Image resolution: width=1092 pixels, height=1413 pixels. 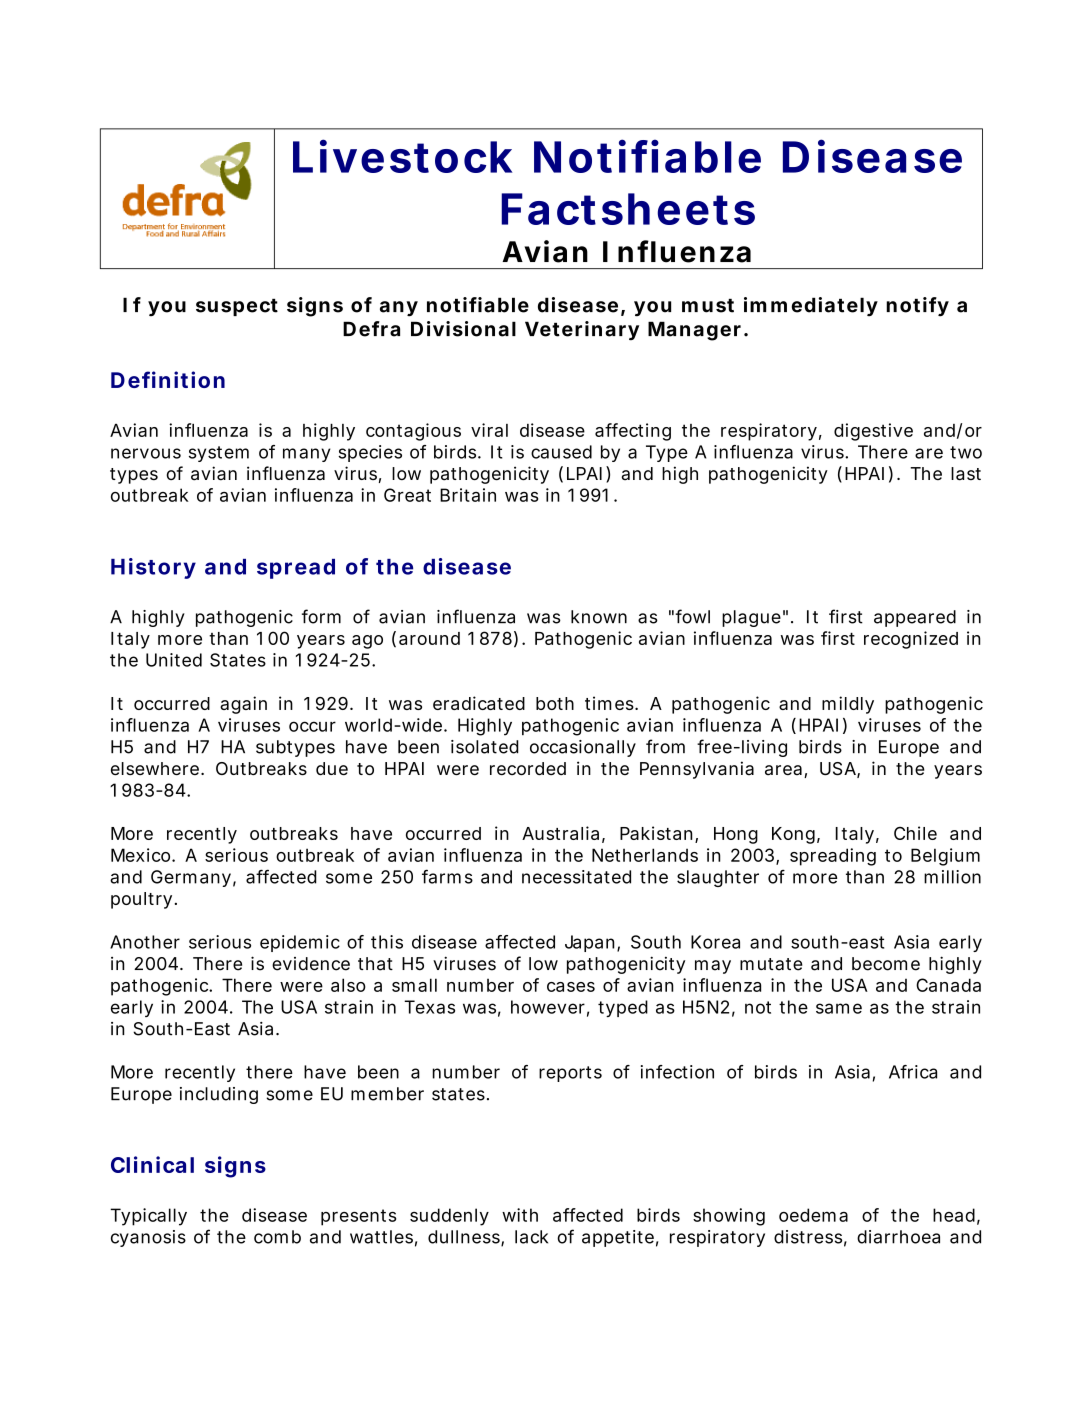 I want to click on notify, so click(x=917, y=307).
